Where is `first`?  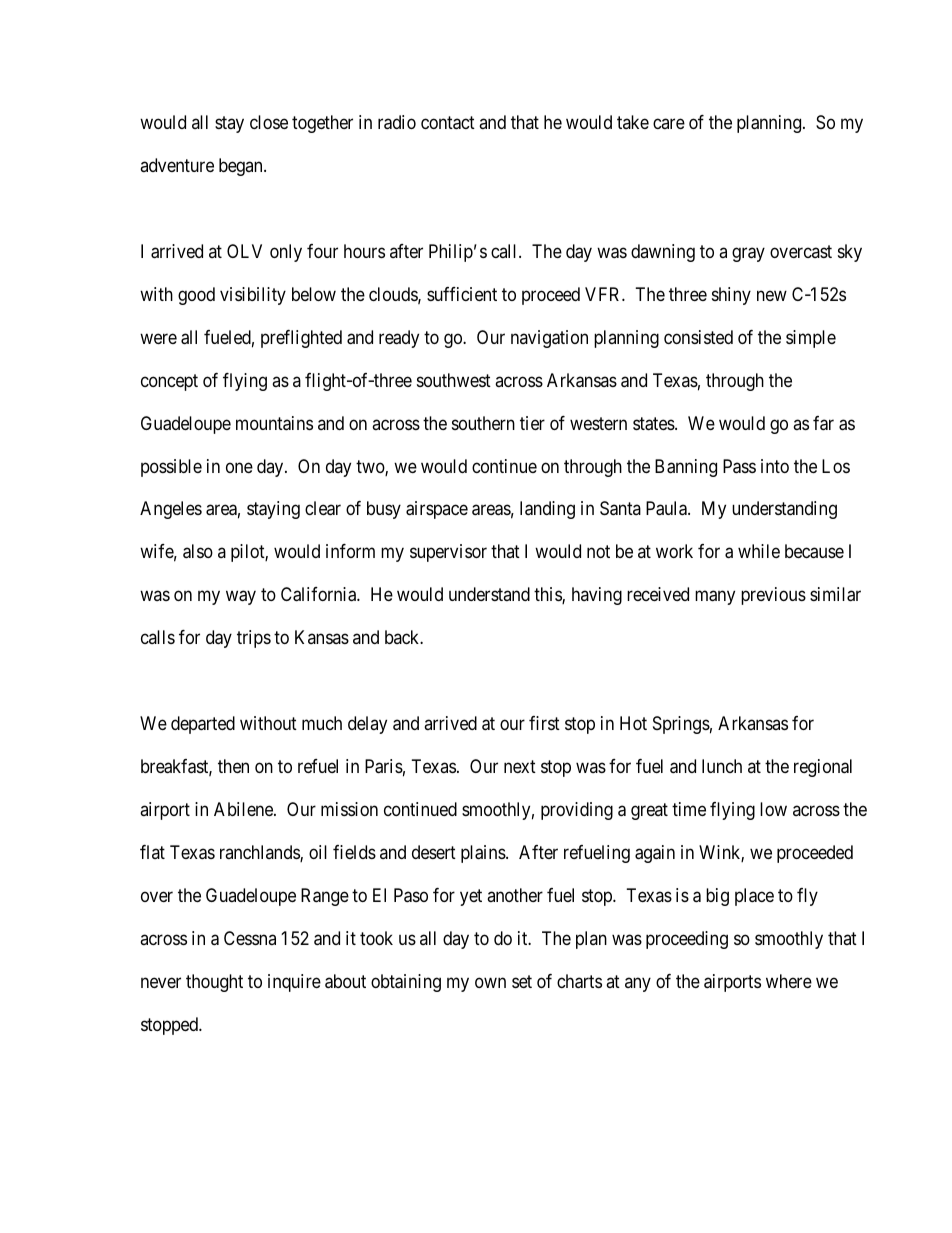 first is located at coordinates (544, 723).
